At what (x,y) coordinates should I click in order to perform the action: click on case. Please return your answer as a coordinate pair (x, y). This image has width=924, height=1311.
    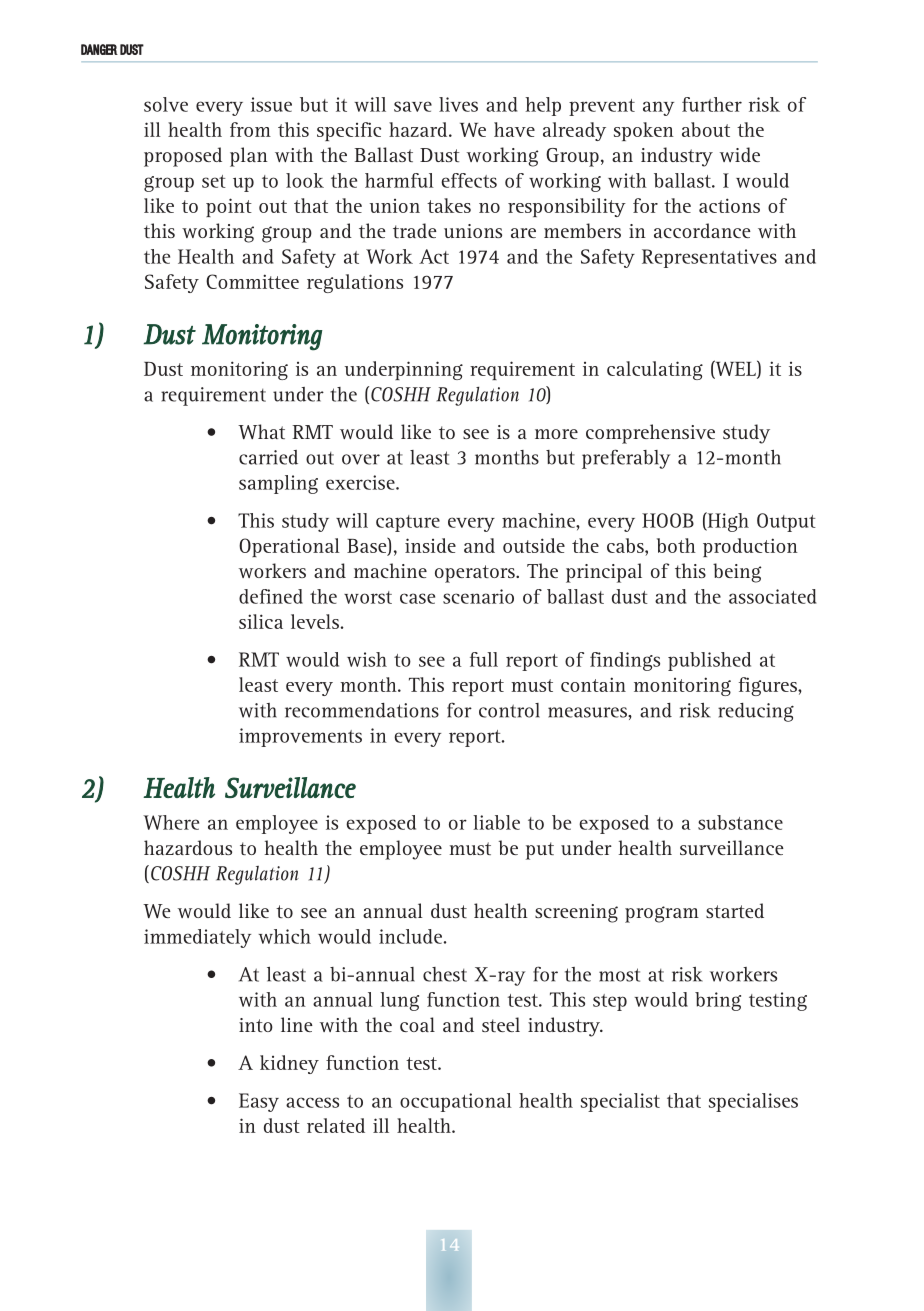
    Looking at the image, I should click on (417, 598).
